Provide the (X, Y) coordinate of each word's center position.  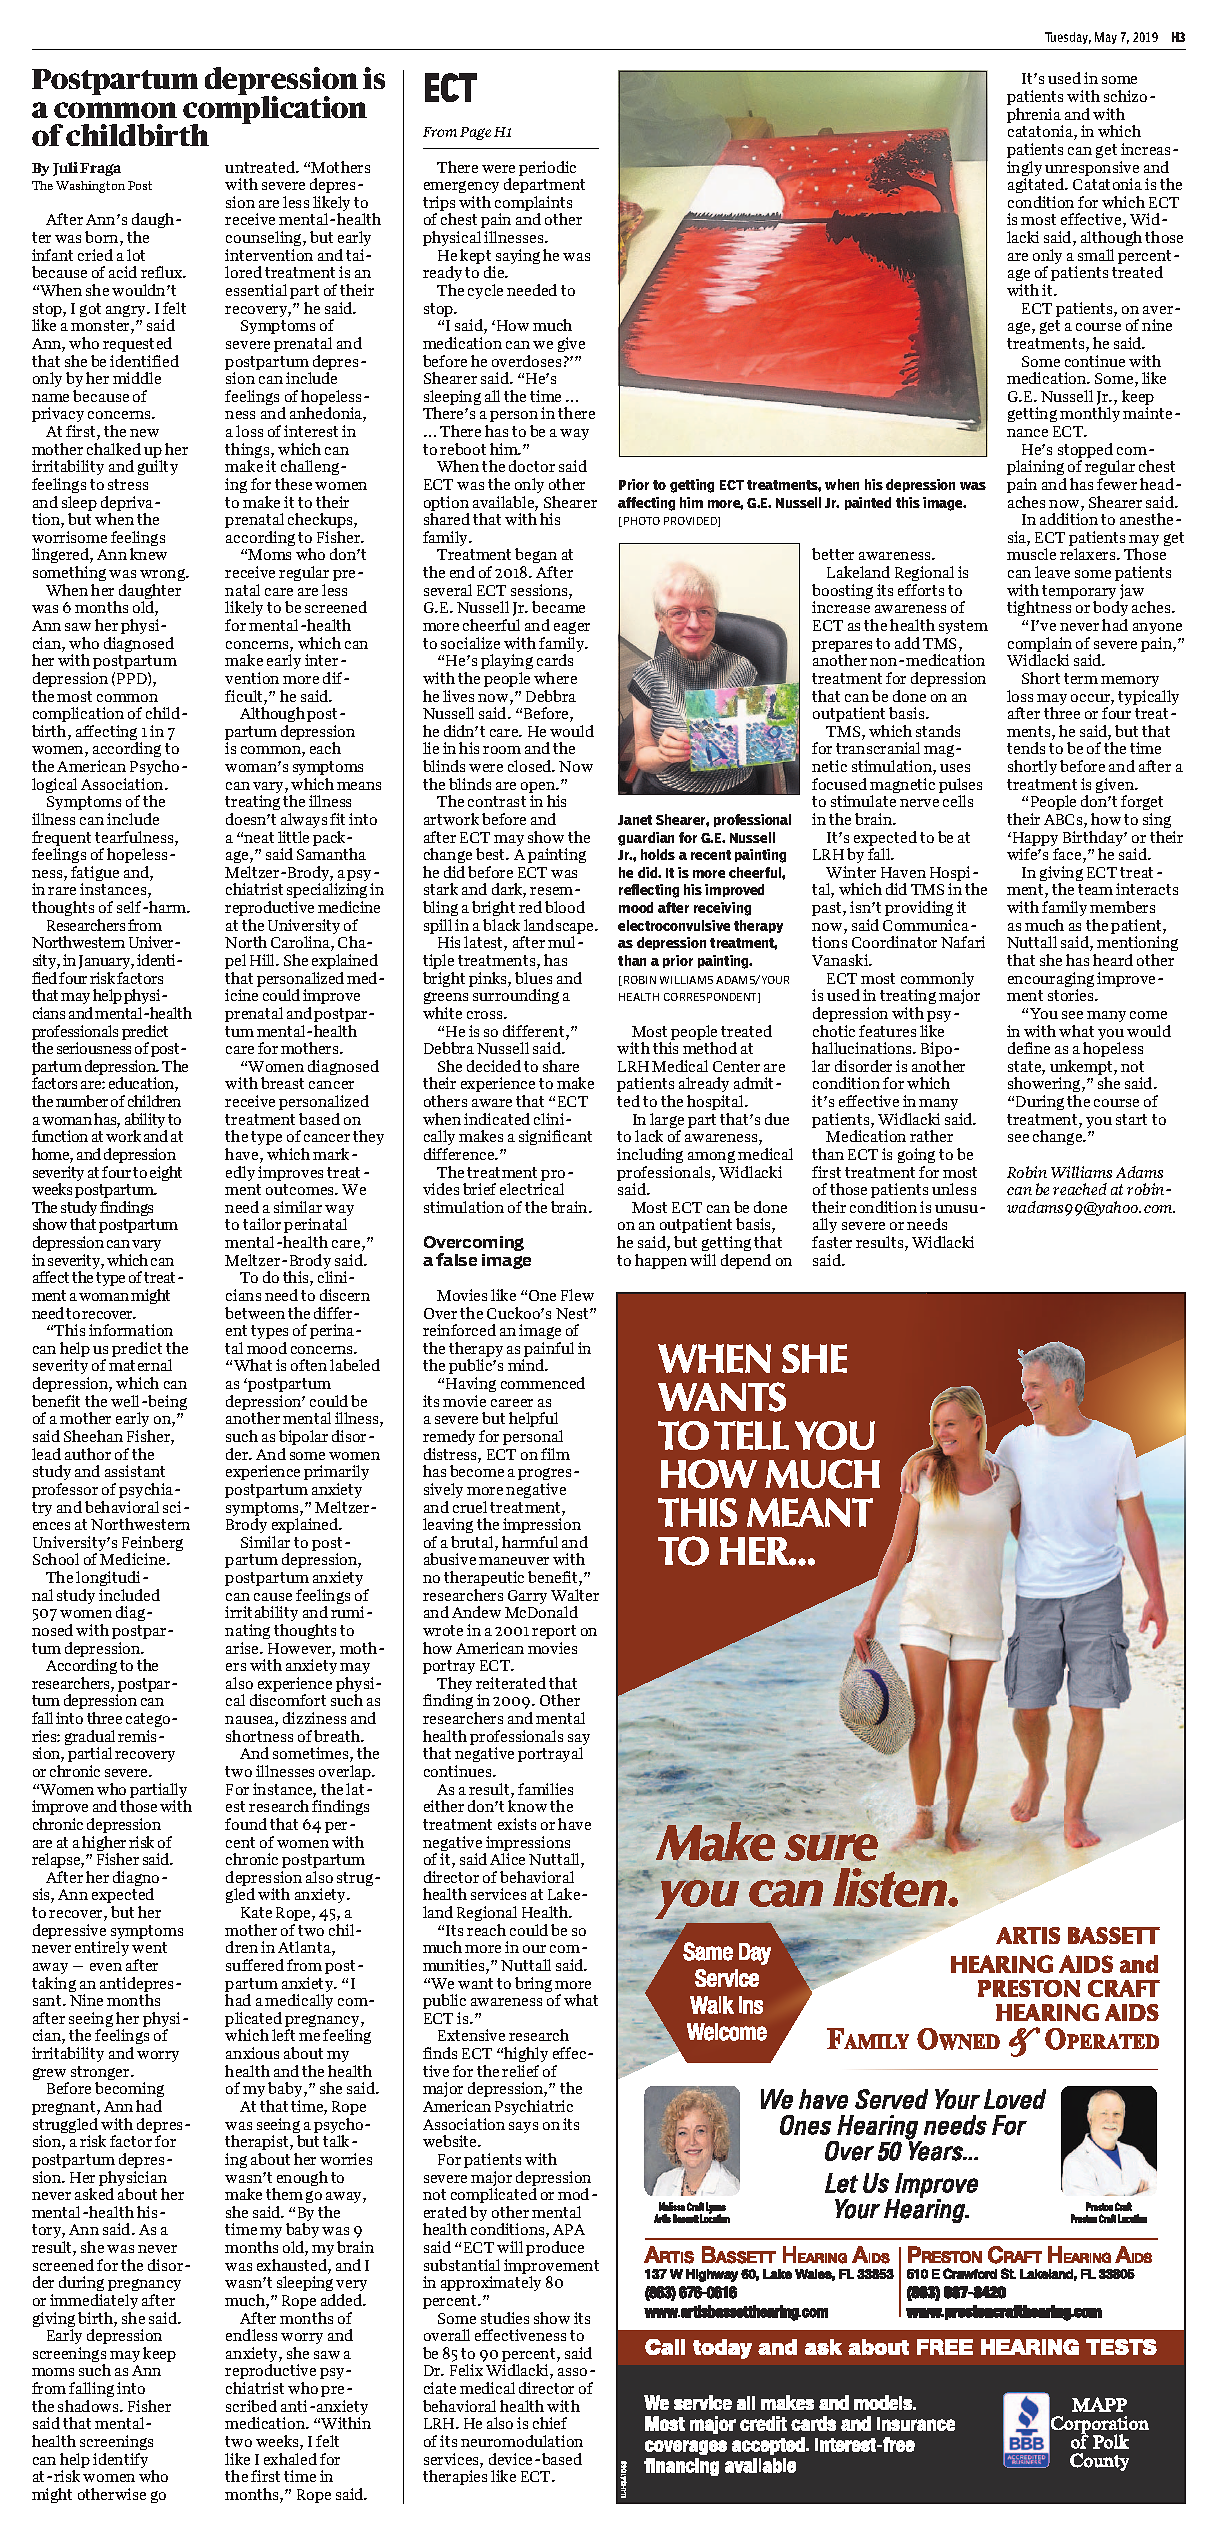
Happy (1034, 840)
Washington (90, 187)
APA (569, 2229)
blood (565, 907)
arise (244, 1648)
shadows (89, 2406)
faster (832, 1242)
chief (550, 2423)
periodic (547, 168)
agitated (1037, 187)
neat (259, 837)
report (554, 1632)
